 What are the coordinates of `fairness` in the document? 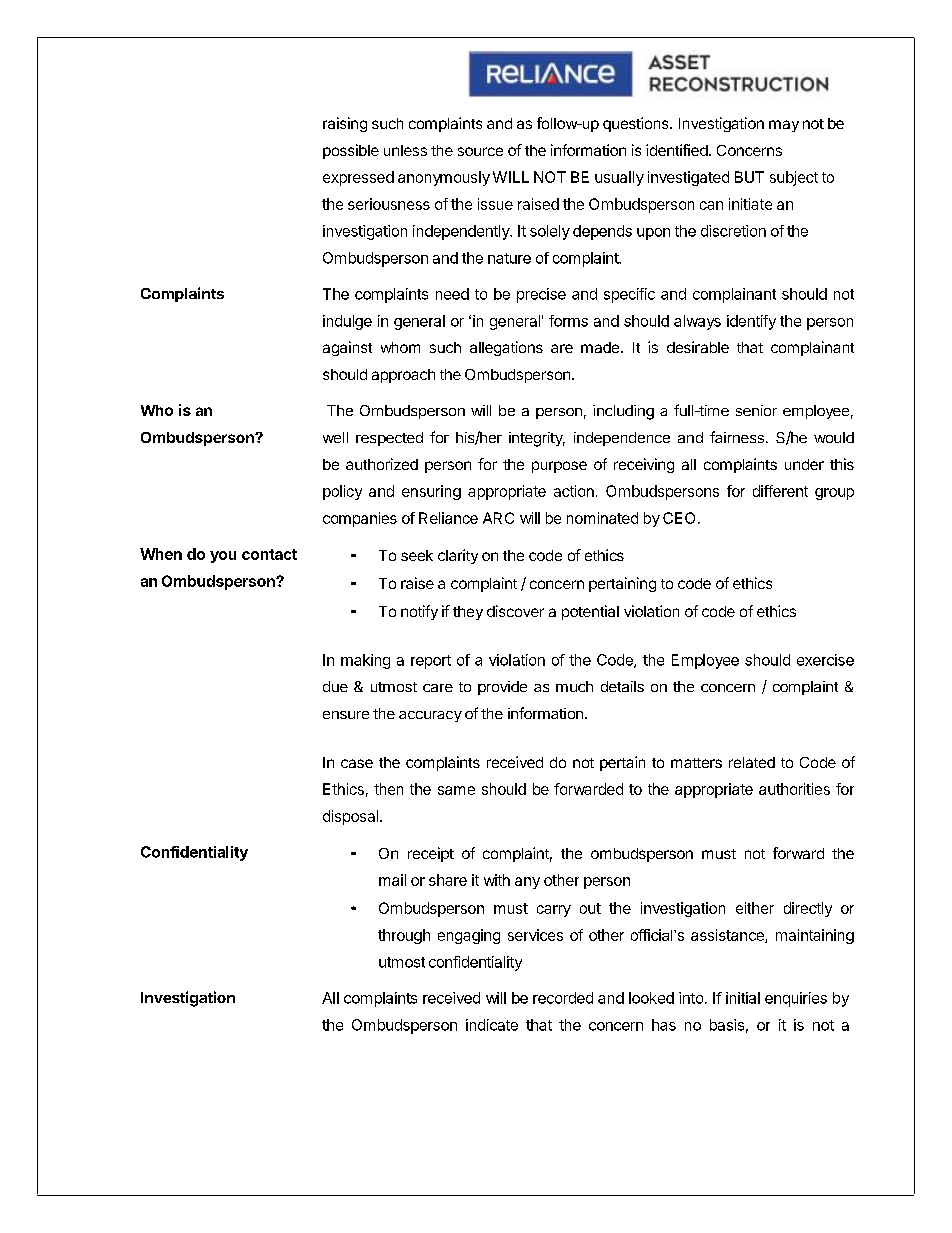 It's located at (737, 437).
